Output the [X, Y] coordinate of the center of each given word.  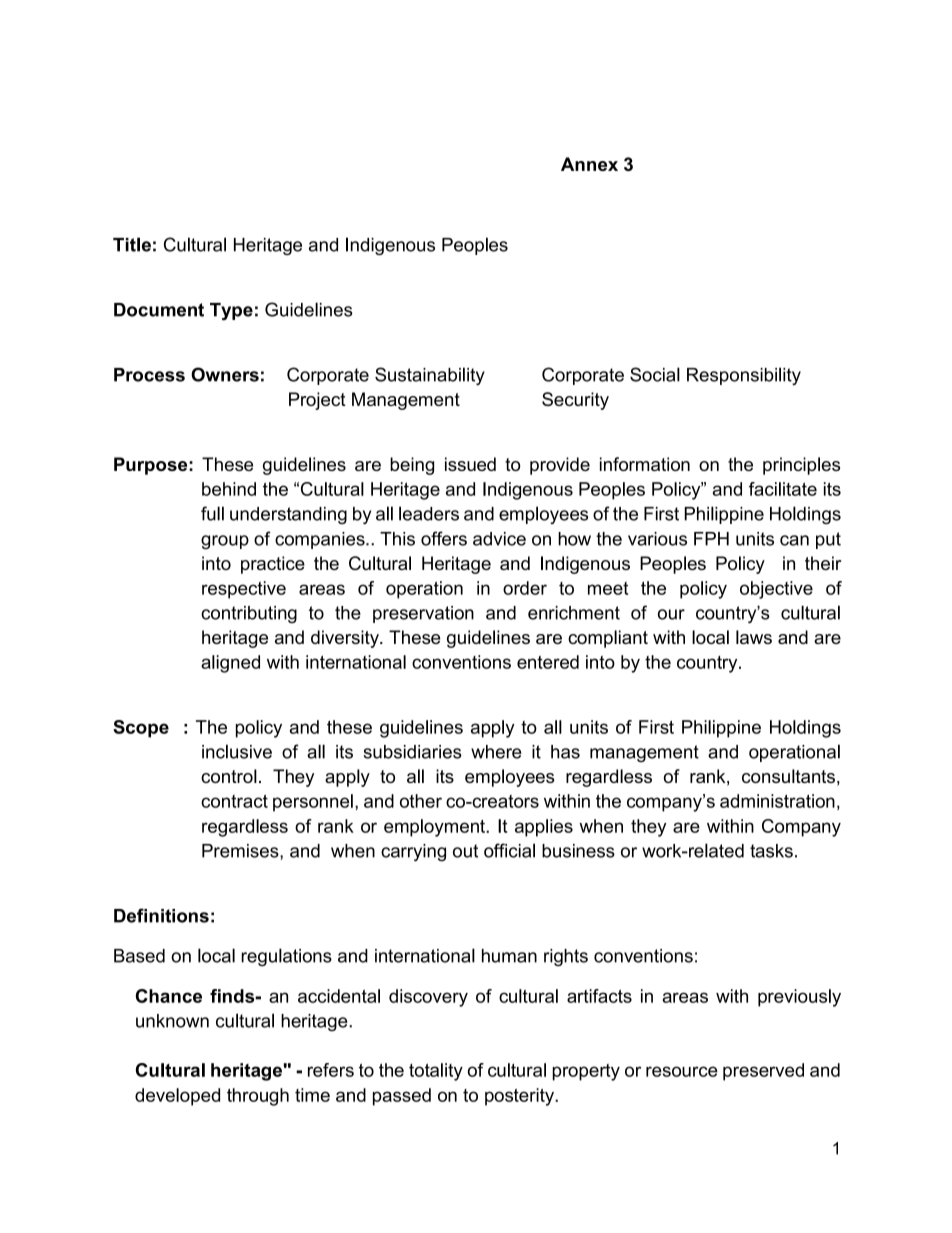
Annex [589, 164]
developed [177, 1097]
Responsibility [744, 376]
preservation [423, 614]
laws [754, 637]
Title [132, 244]
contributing [249, 614]
